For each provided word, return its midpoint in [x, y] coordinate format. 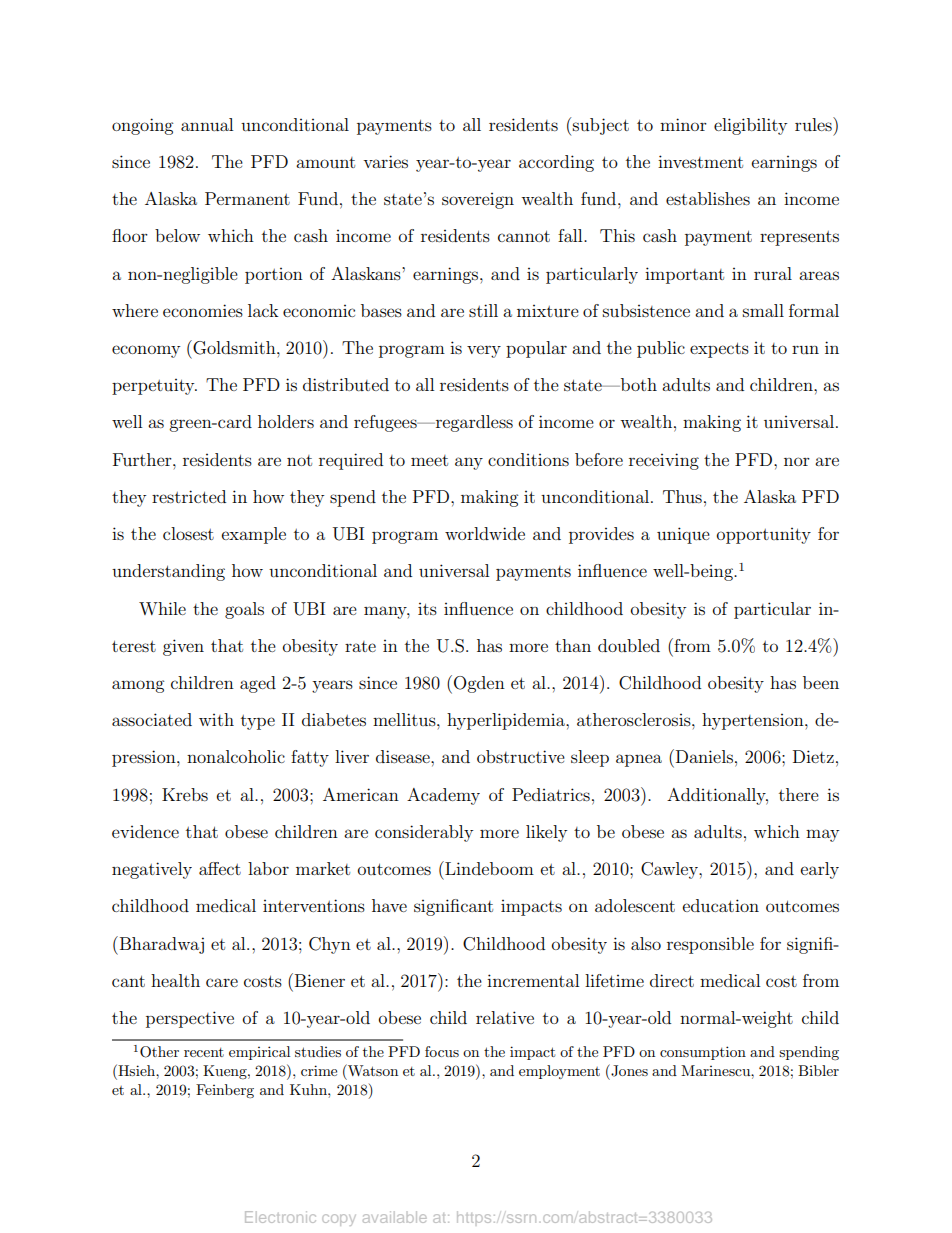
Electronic [280, 1217]
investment [700, 161]
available [395, 1217]
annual [207, 124]
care [222, 982]
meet [429, 460]
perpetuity [154, 387]
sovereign [478, 201]
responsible [710, 945]
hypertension [754, 721]
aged [258, 684]
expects [719, 350]
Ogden [479, 684]
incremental [533, 980]
